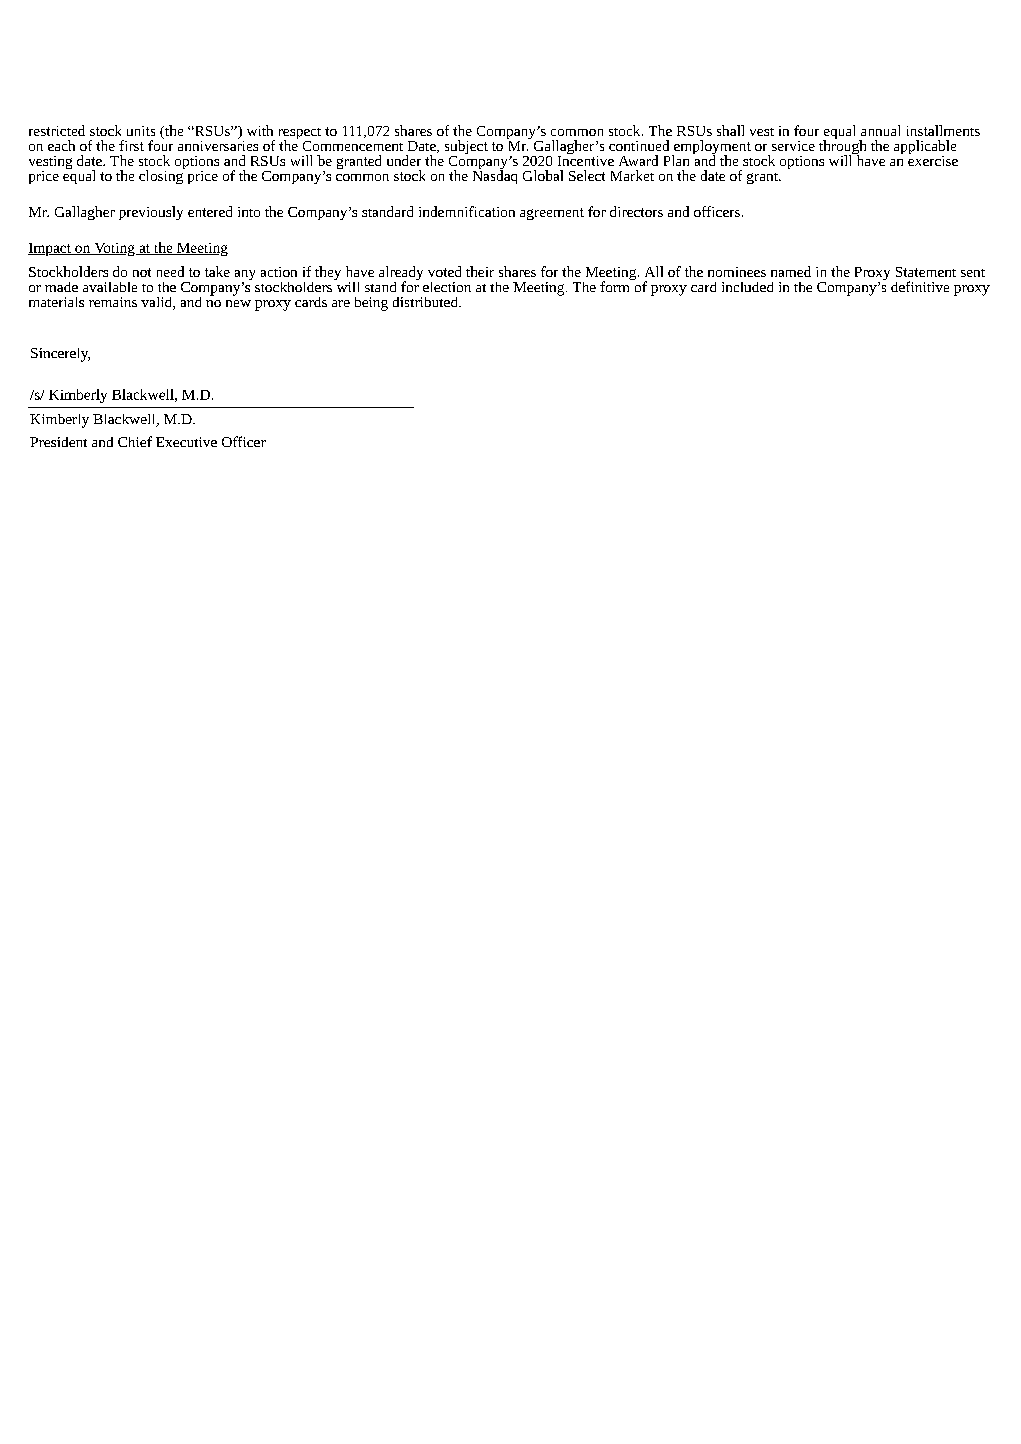 The image size is (1021, 1444). Describe the element at coordinates (466, 148) in the image. I see `subject` at that location.
